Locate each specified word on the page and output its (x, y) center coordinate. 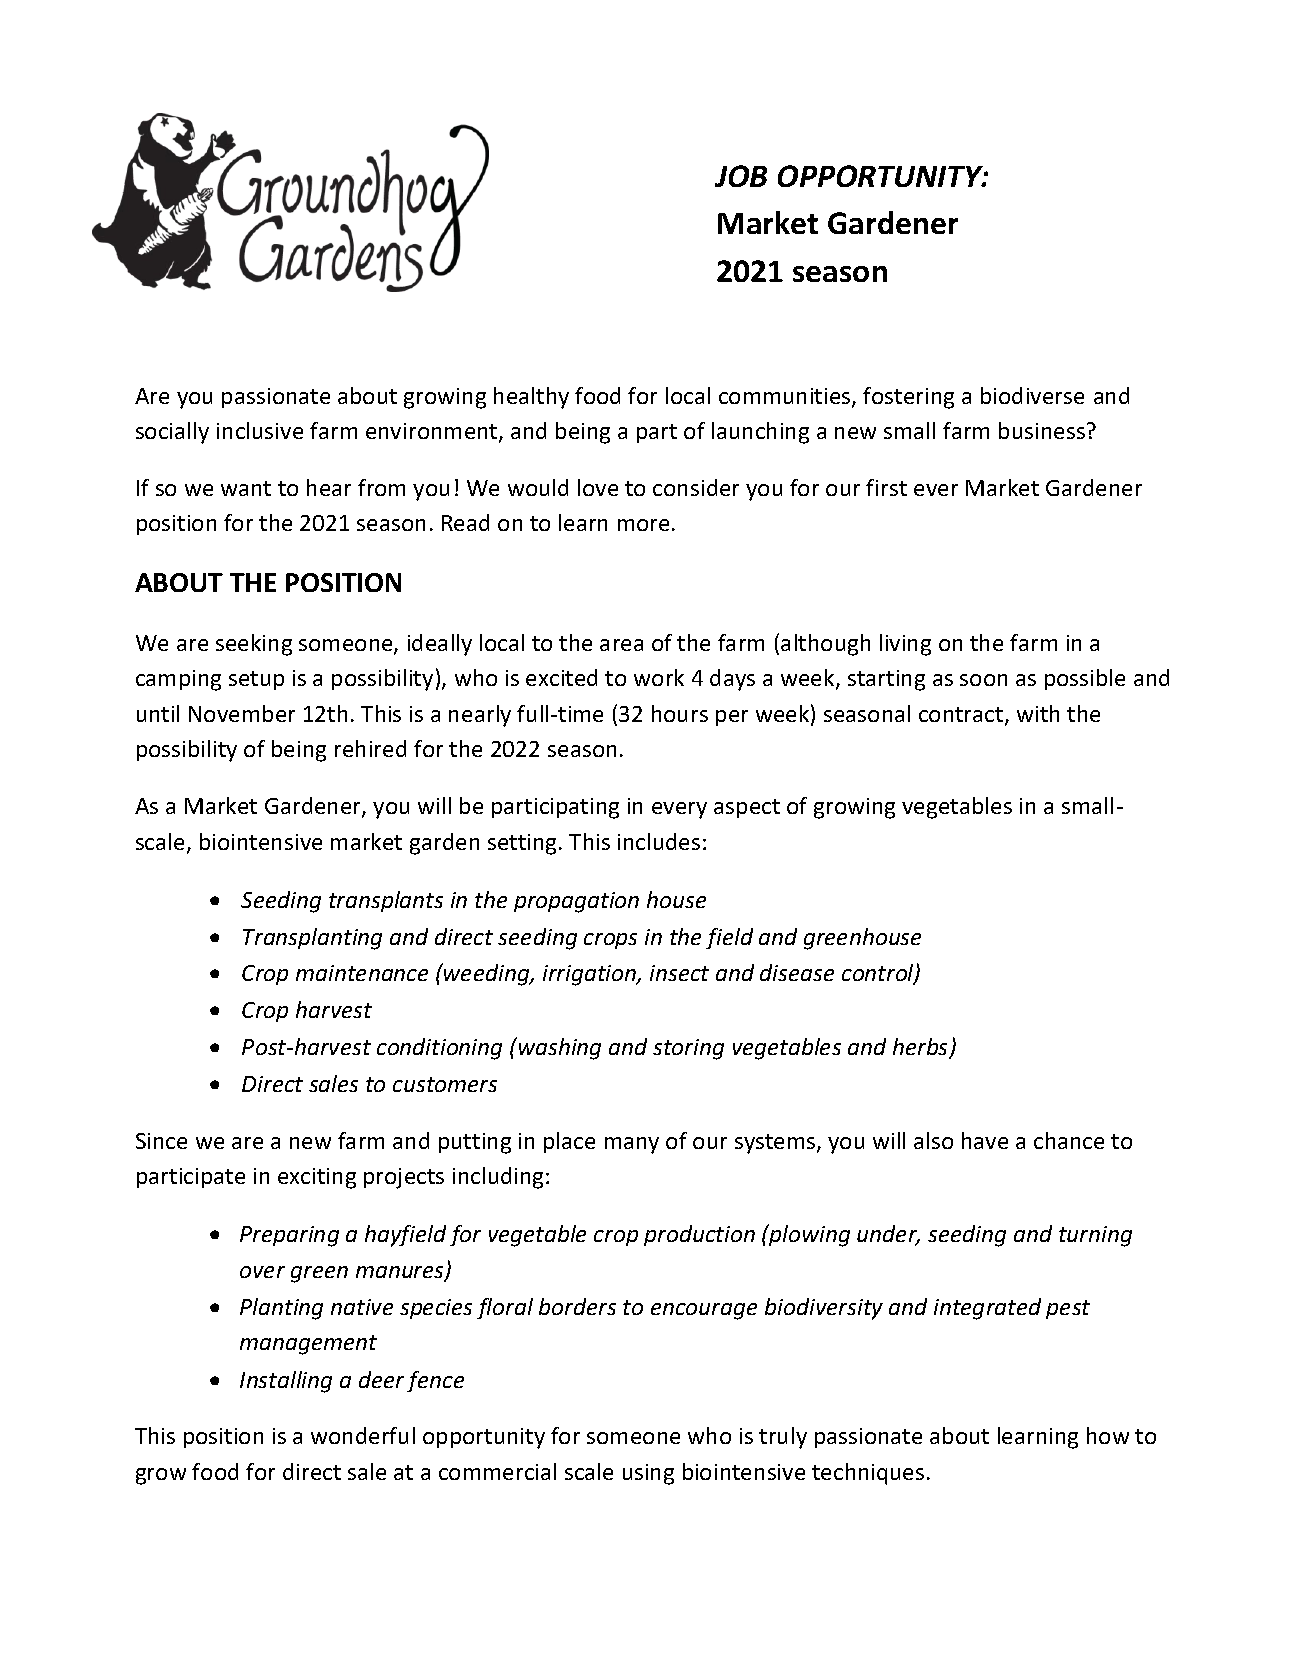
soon (983, 680)
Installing (286, 1382)
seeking (254, 645)
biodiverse (1032, 395)
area (621, 645)
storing (688, 1049)
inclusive (260, 430)
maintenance (362, 973)
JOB (741, 176)
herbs (922, 1048)
